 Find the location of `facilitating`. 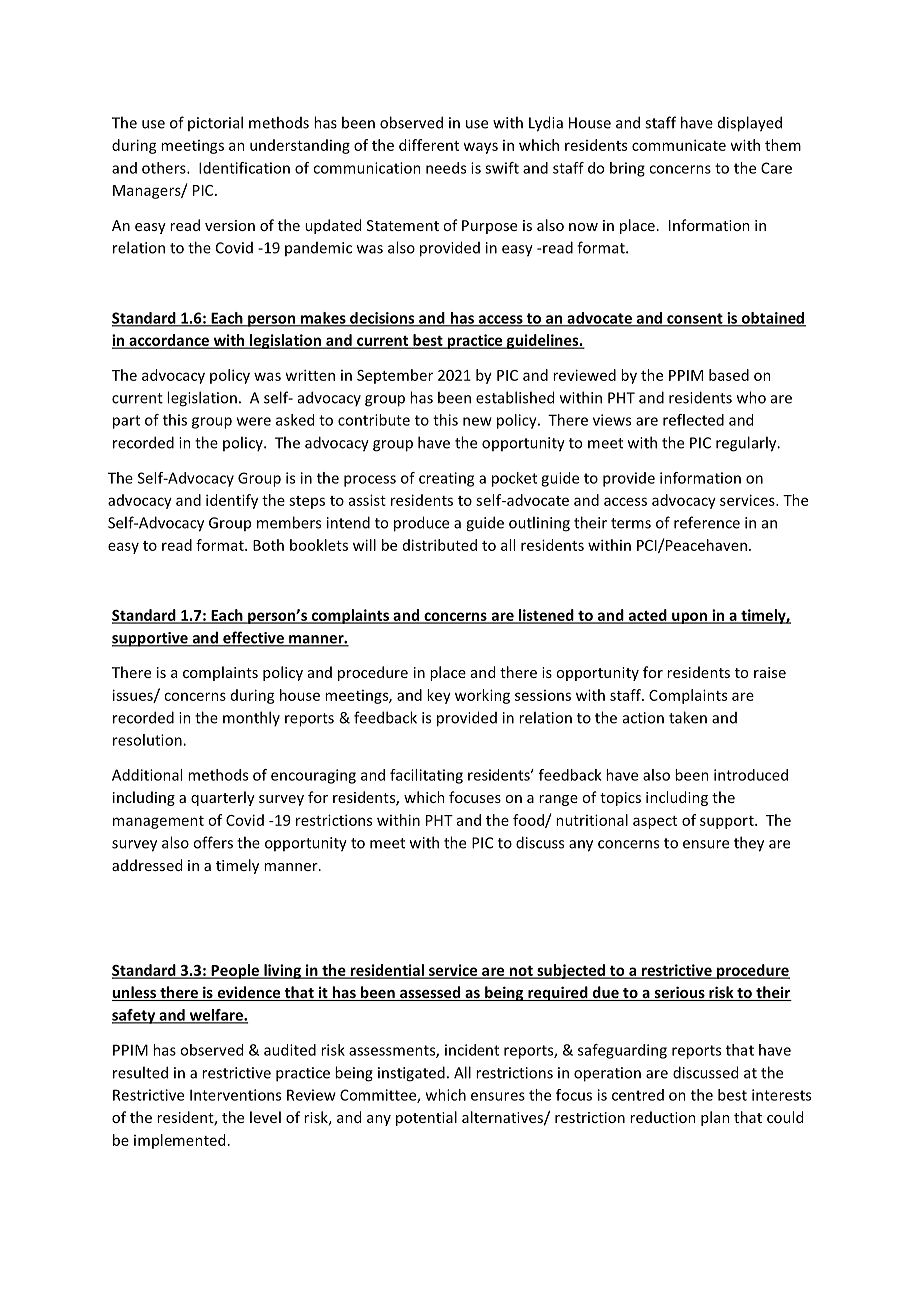

facilitating is located at coordinates (426, 776).
